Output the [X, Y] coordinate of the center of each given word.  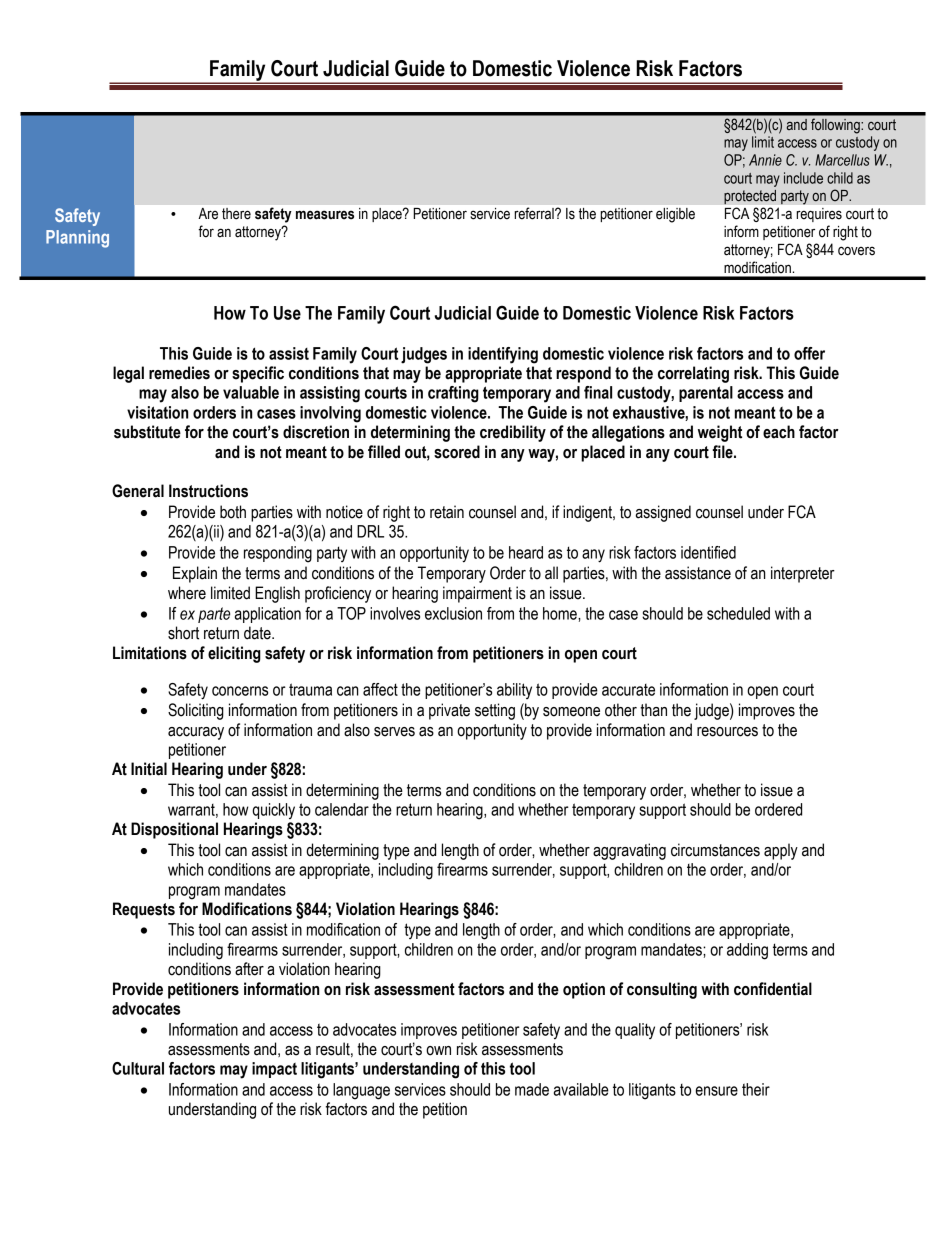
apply [781, 851]
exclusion [453, 613]
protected [750, 197]
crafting [453, 394]
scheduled [738, 613]
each [779, 432]
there [236, 214]
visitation [157, 412]
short [183, 633]
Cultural [138, 1068]
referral [535, 213]
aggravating [629, 851]
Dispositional [174, 830]
